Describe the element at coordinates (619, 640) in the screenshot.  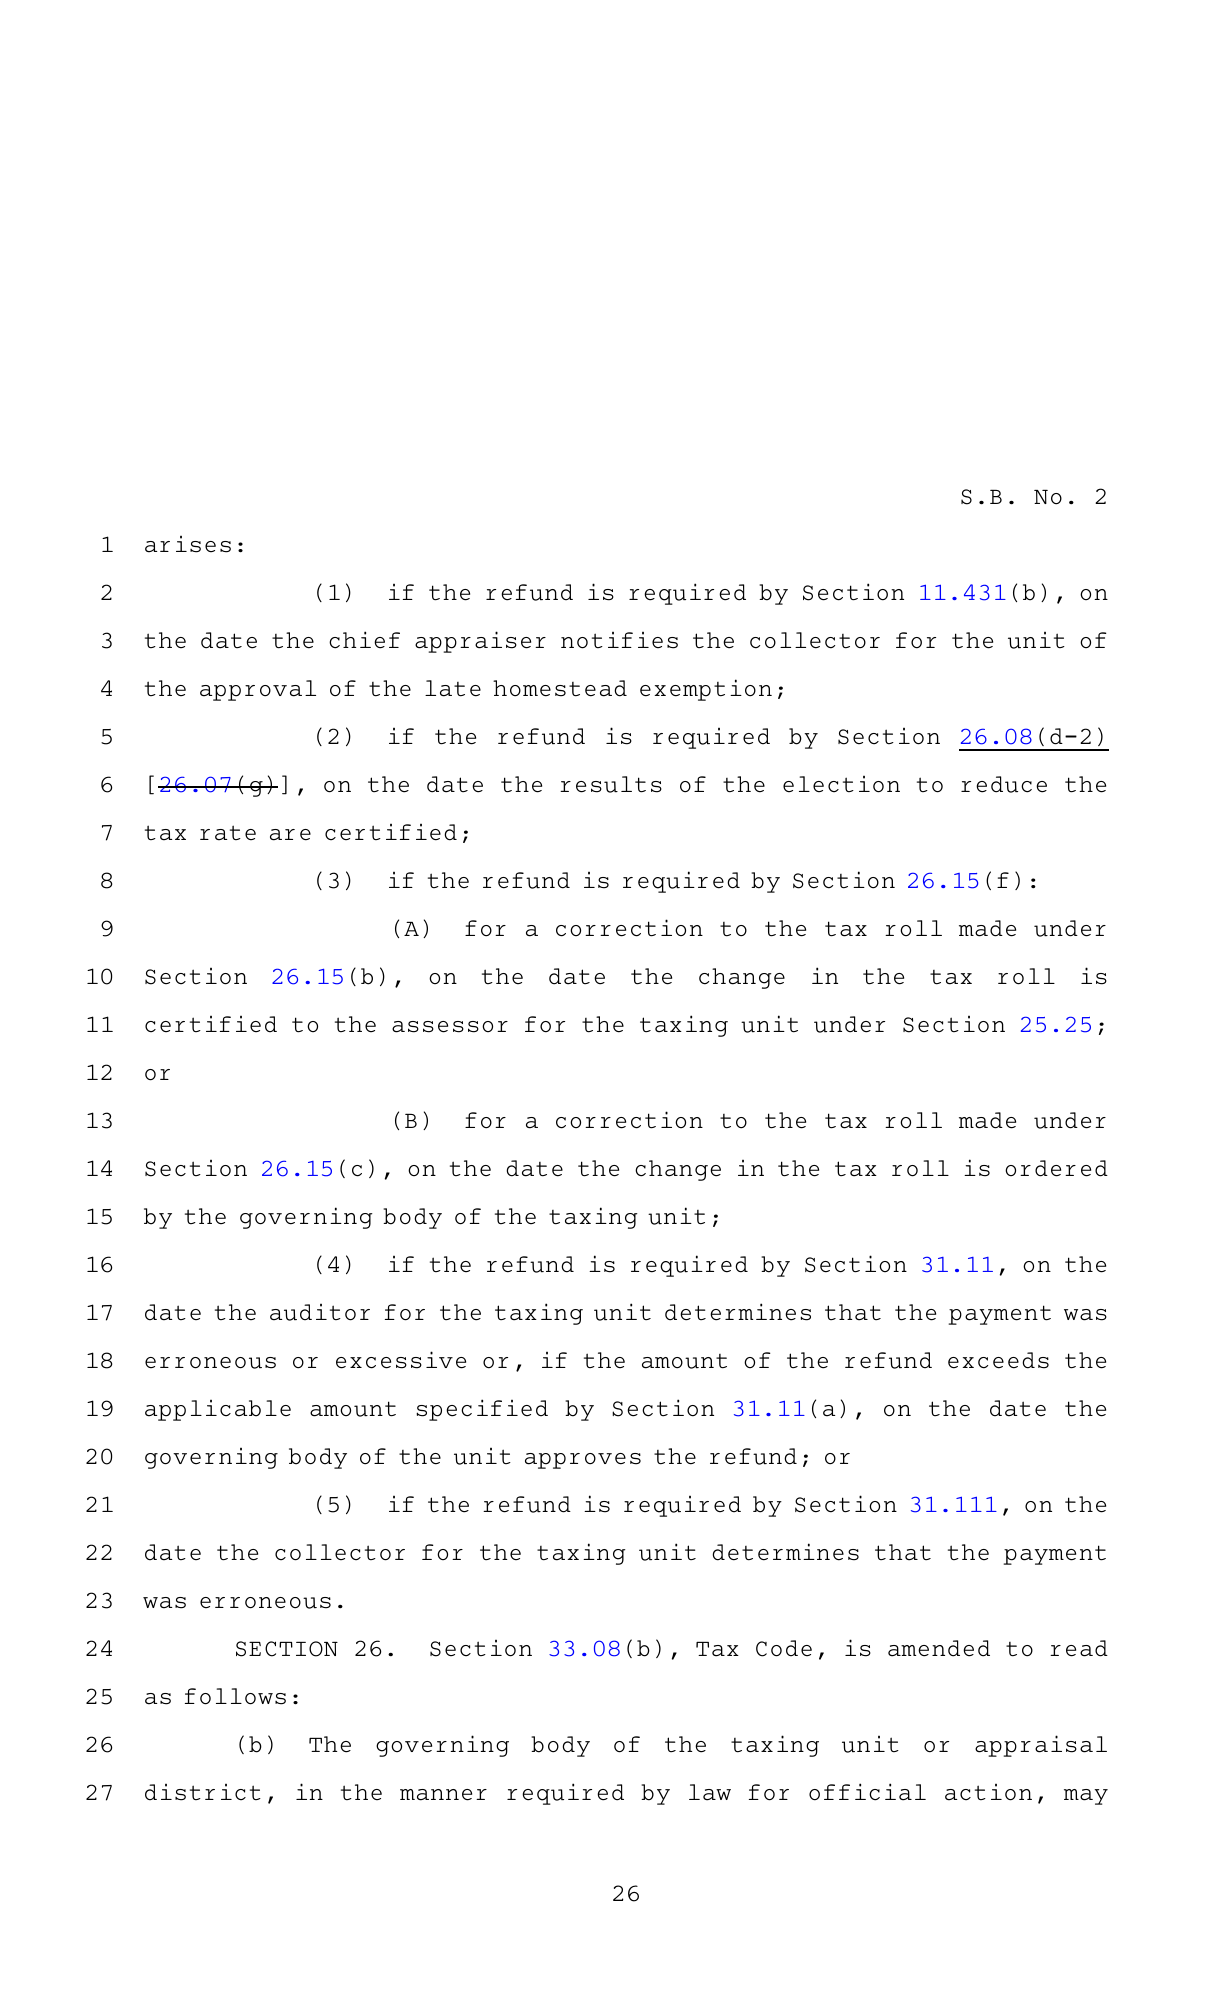
I see `notifies` at that location.
